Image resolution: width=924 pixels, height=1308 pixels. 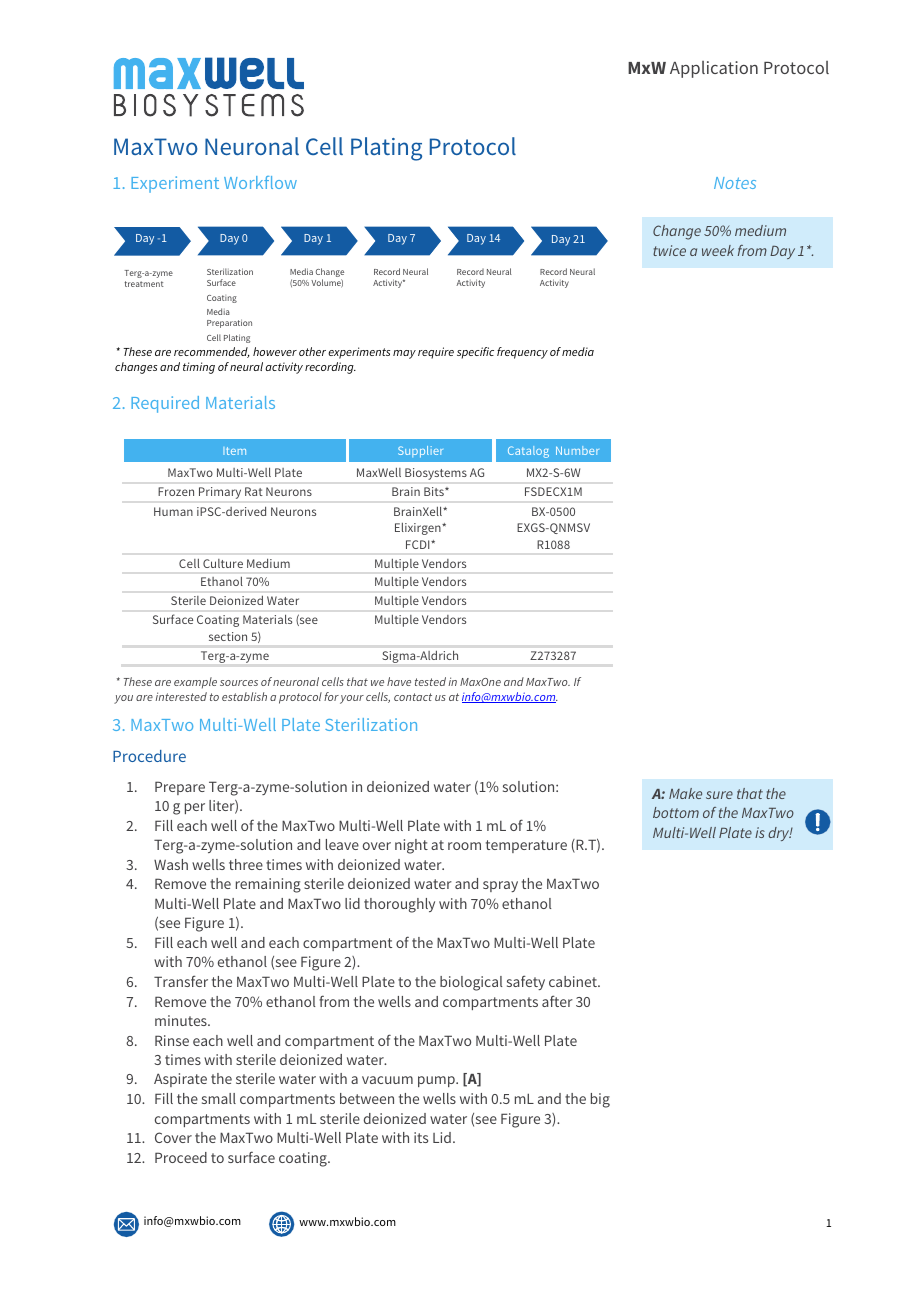 I want to click on tested, so click(x=430, y=681).
